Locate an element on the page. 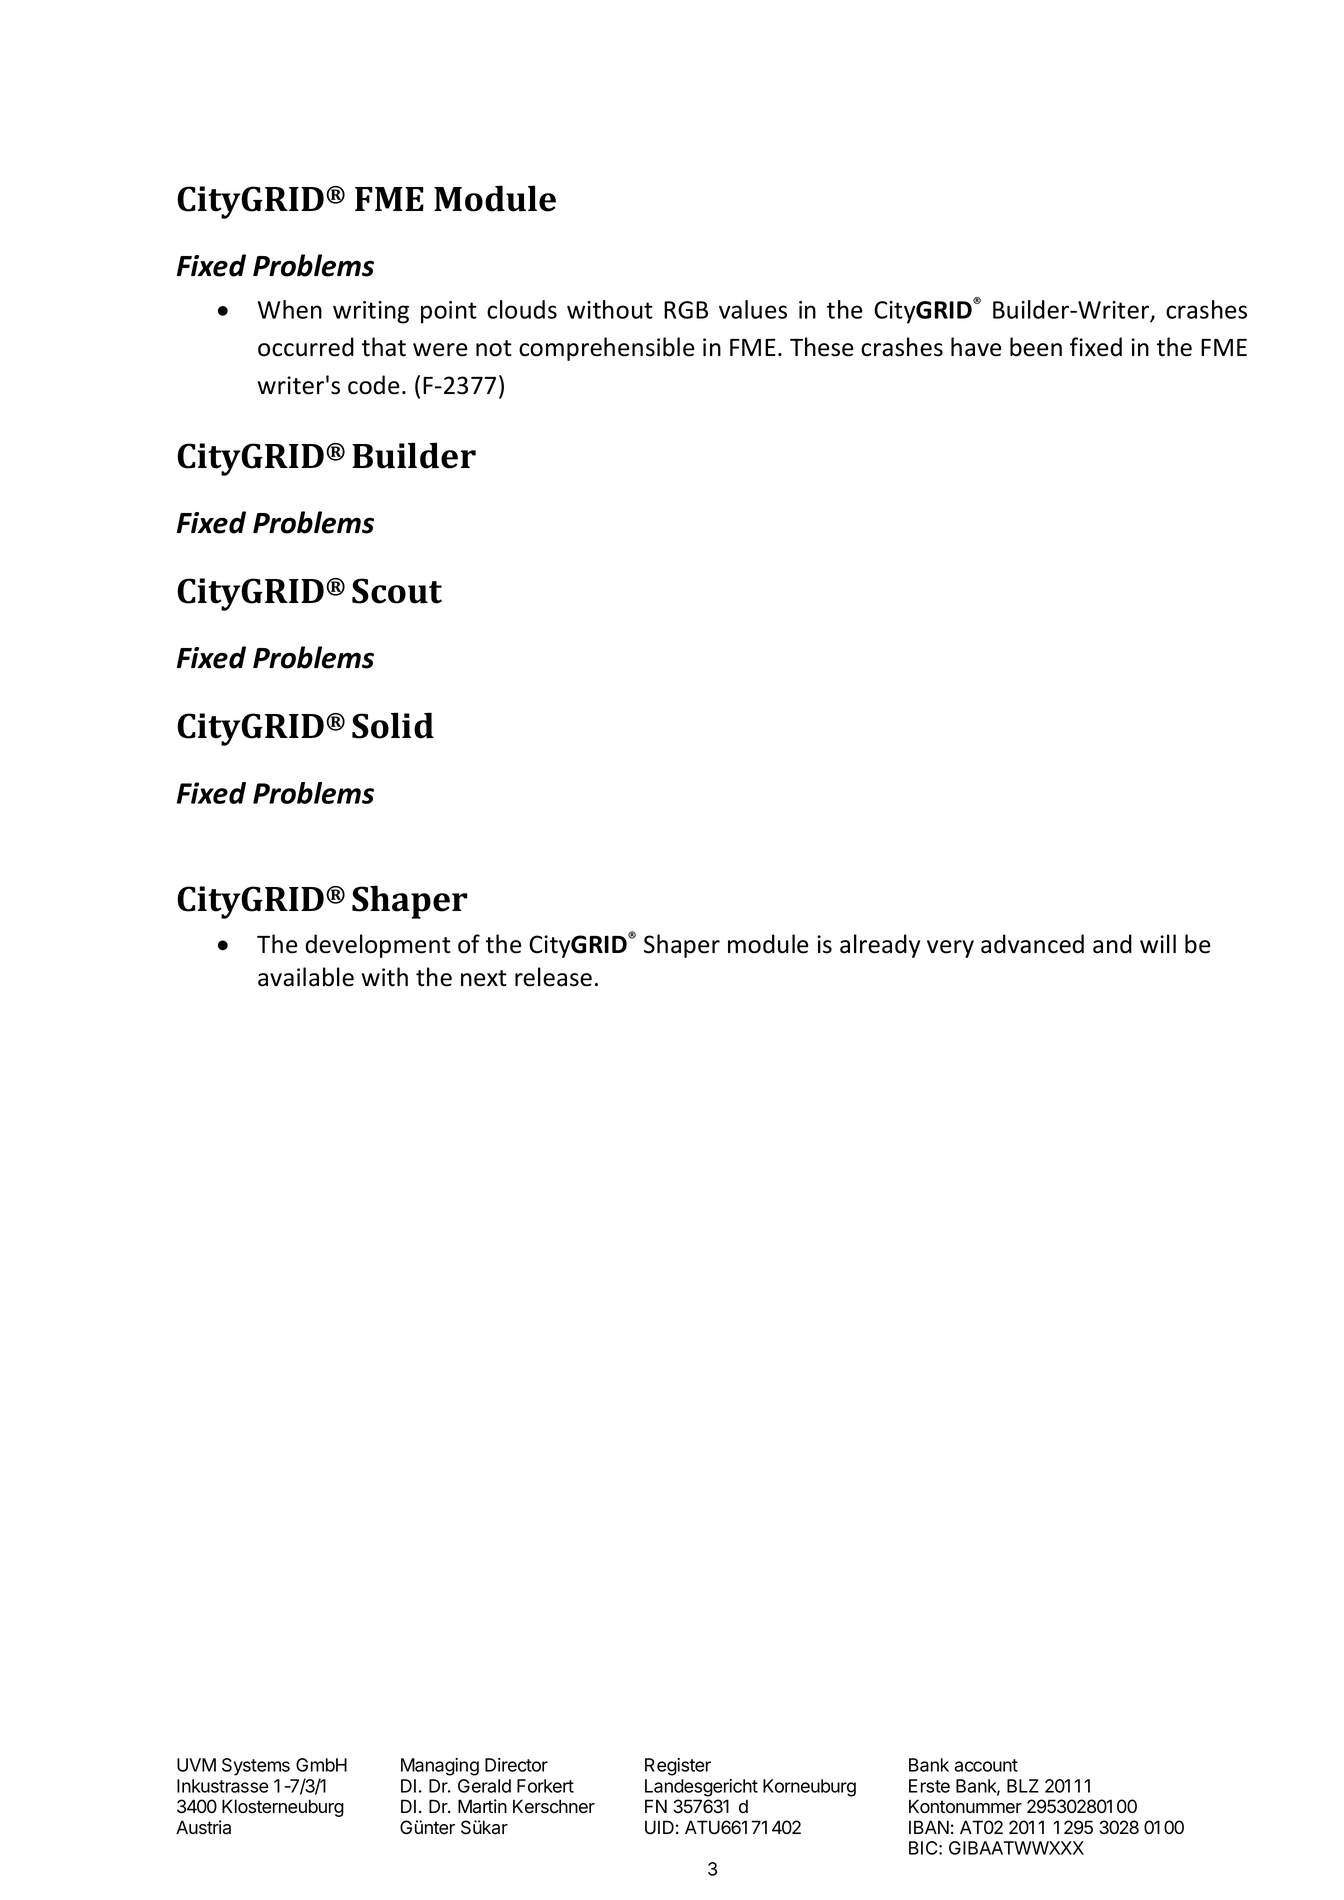  RGB is located at coordinates (686, 310).
